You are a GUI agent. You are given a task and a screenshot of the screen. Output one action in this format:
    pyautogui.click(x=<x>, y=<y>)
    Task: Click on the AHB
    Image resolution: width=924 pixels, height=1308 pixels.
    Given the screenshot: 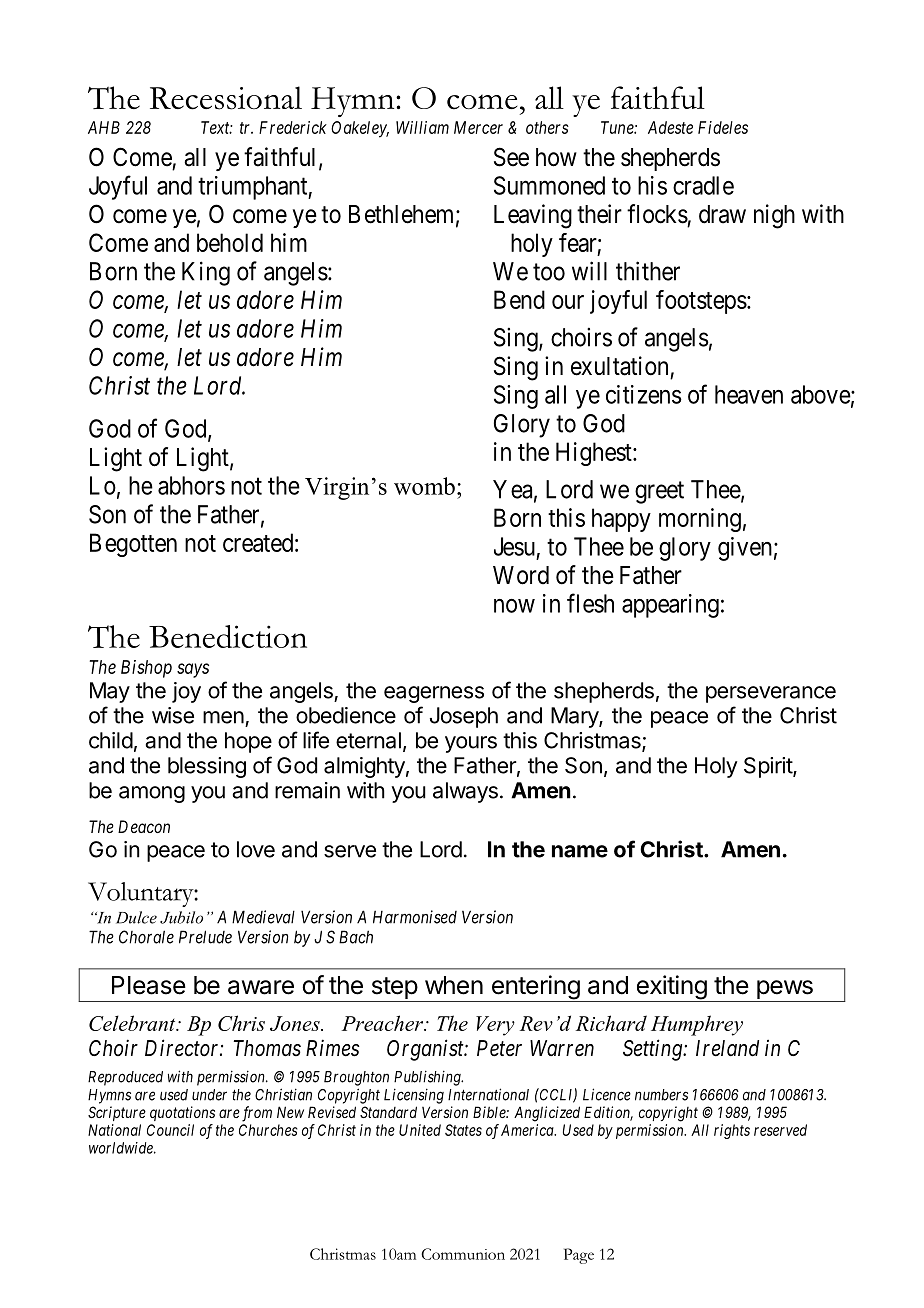 What is the action you would take?
    pyautogui.click(x=104, y=127)
